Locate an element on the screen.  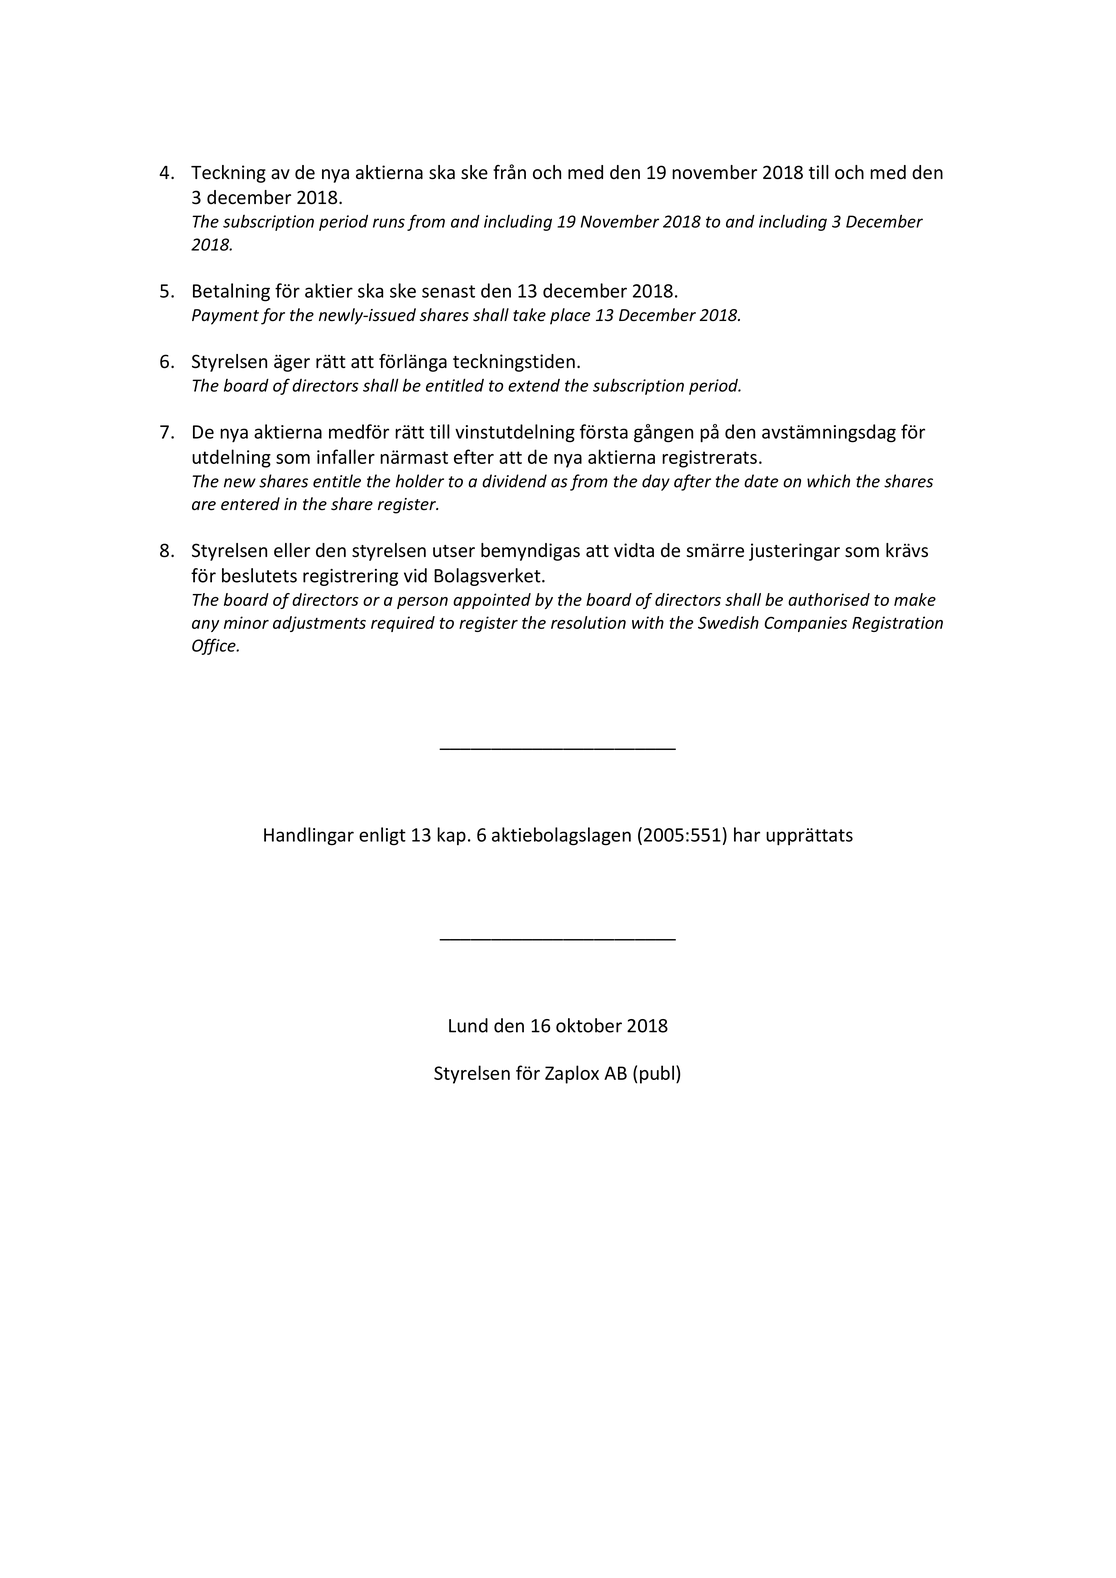
Companies is located at coordinates (805, 624).
